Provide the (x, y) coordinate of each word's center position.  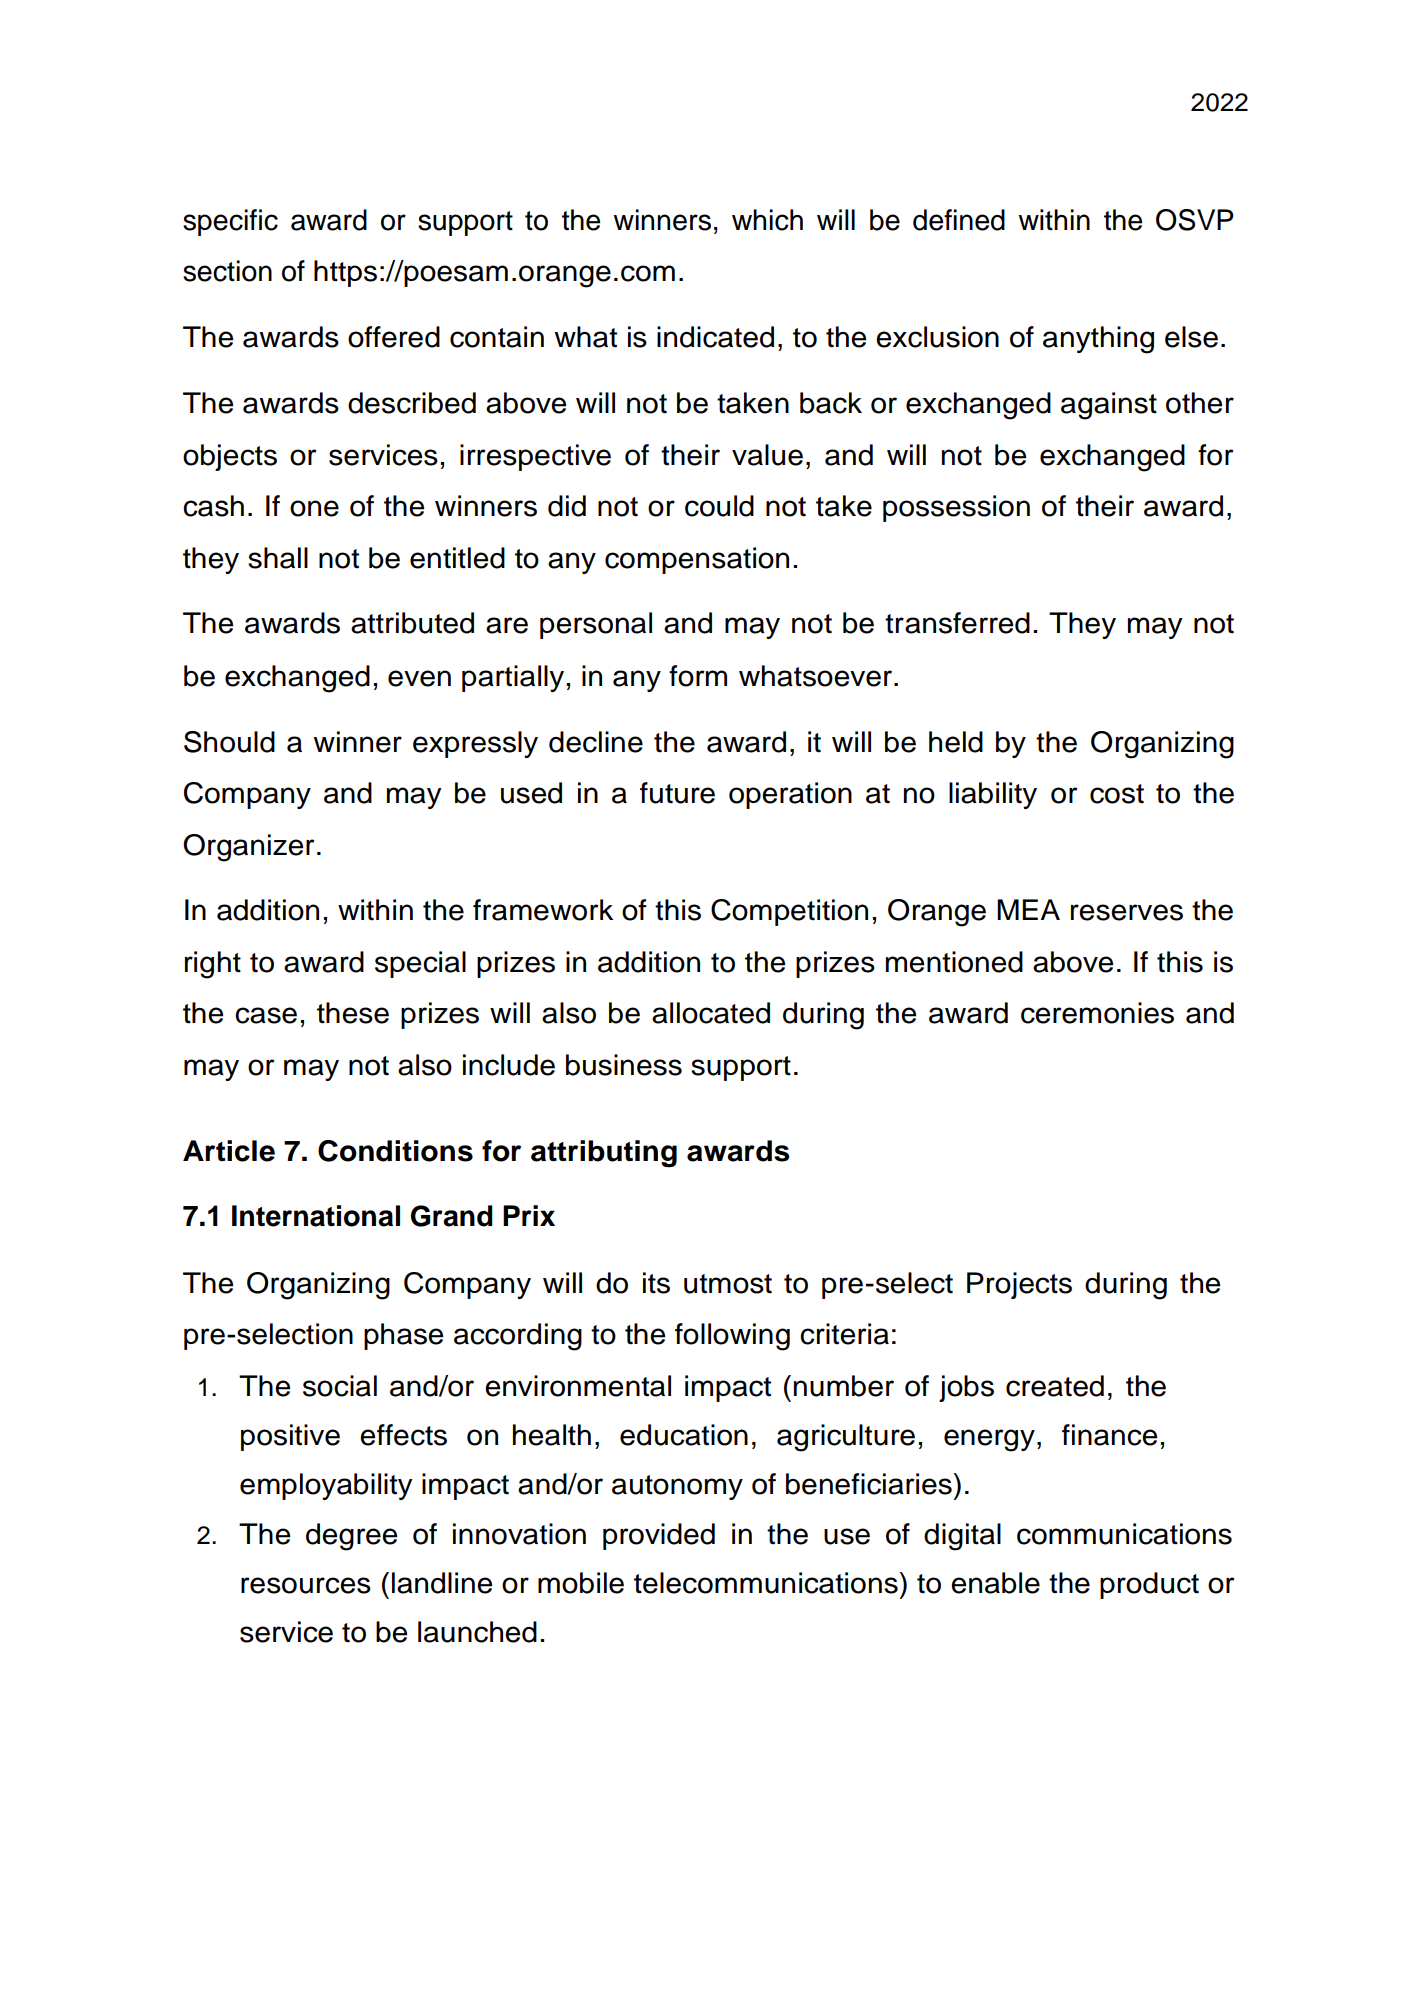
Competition (789, 912)
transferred (957, 623)
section (227, 271)
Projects (1019, 1285)
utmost (728, 1284)
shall (278, 558)
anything (1098, 340)
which (767, 220)
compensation (697, 560)
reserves (1127, 912)
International (316, 1216)
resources (306, 1585)
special (420, 964)
